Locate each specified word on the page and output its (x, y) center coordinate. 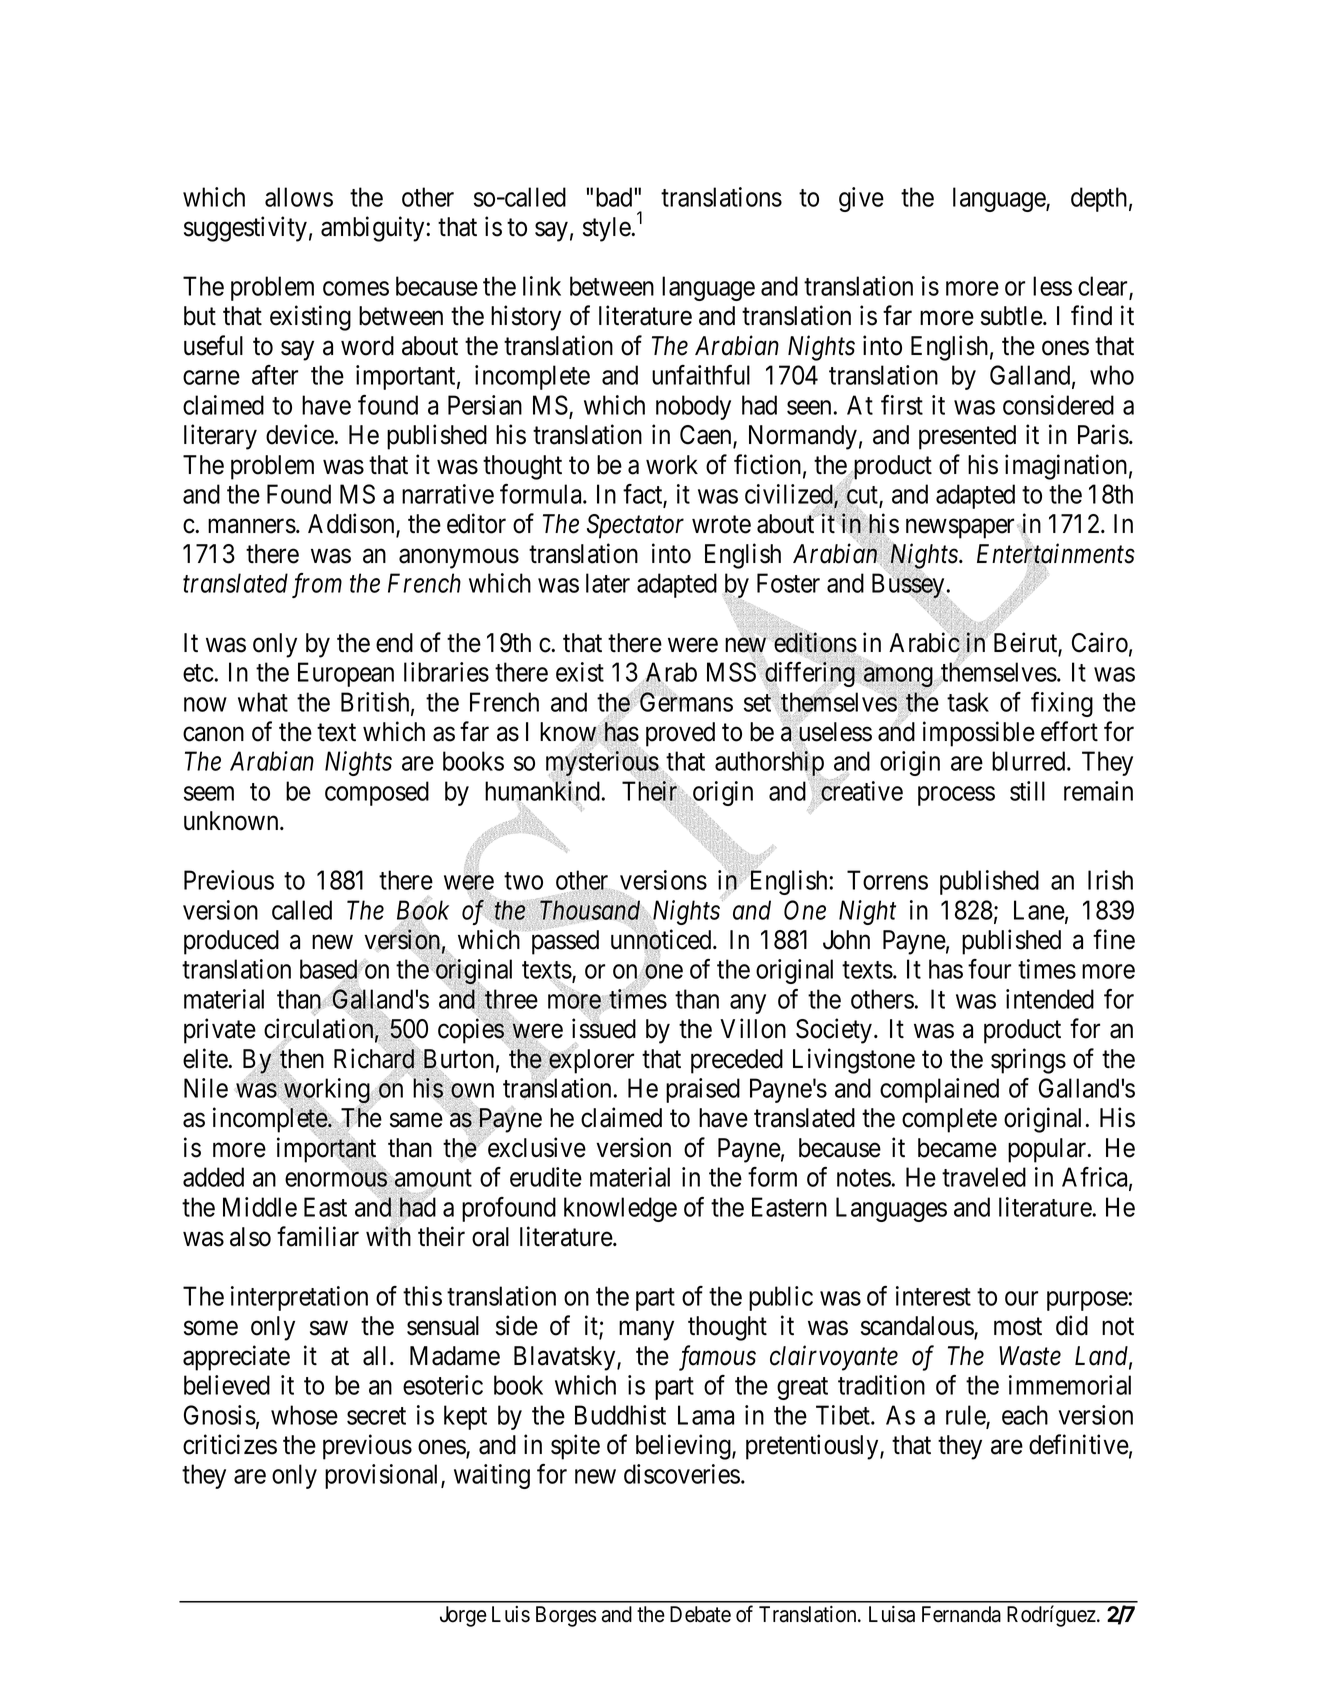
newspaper (962, 529)
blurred (1030, 761)
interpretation (299, 1298)
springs (1028, 1061)
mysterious (602, 765)
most (1018, 1327)
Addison (352, 524)
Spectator (635, 526)
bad (614, 197)
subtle (1012, 316)
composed (377, 793)
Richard (375, 1059)
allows (299, 197)
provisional (383, 1476)
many (646, 1331)
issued (604, 1028)
